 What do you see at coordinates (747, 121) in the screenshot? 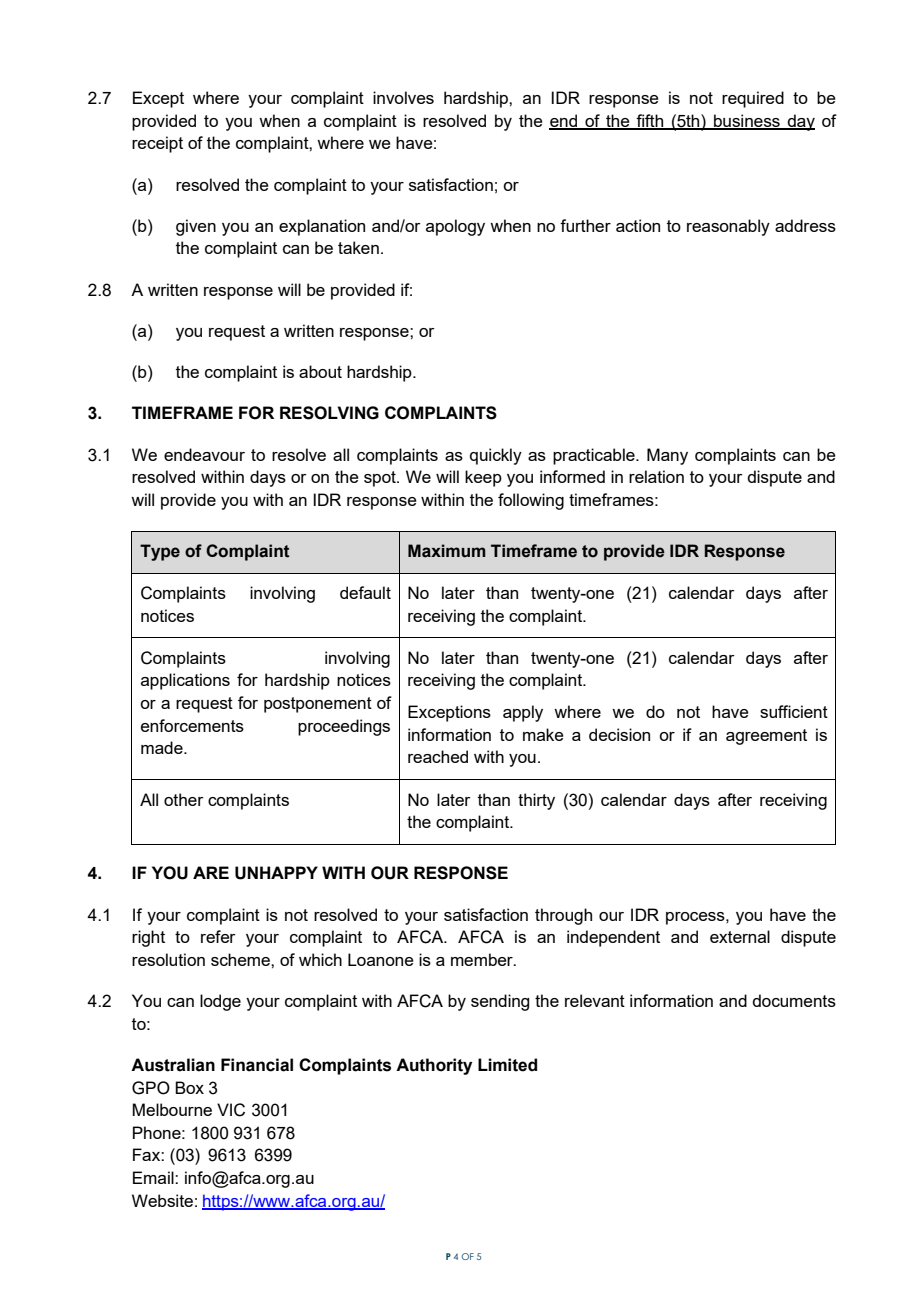
I see `business` at bounding box center [747, 121].
